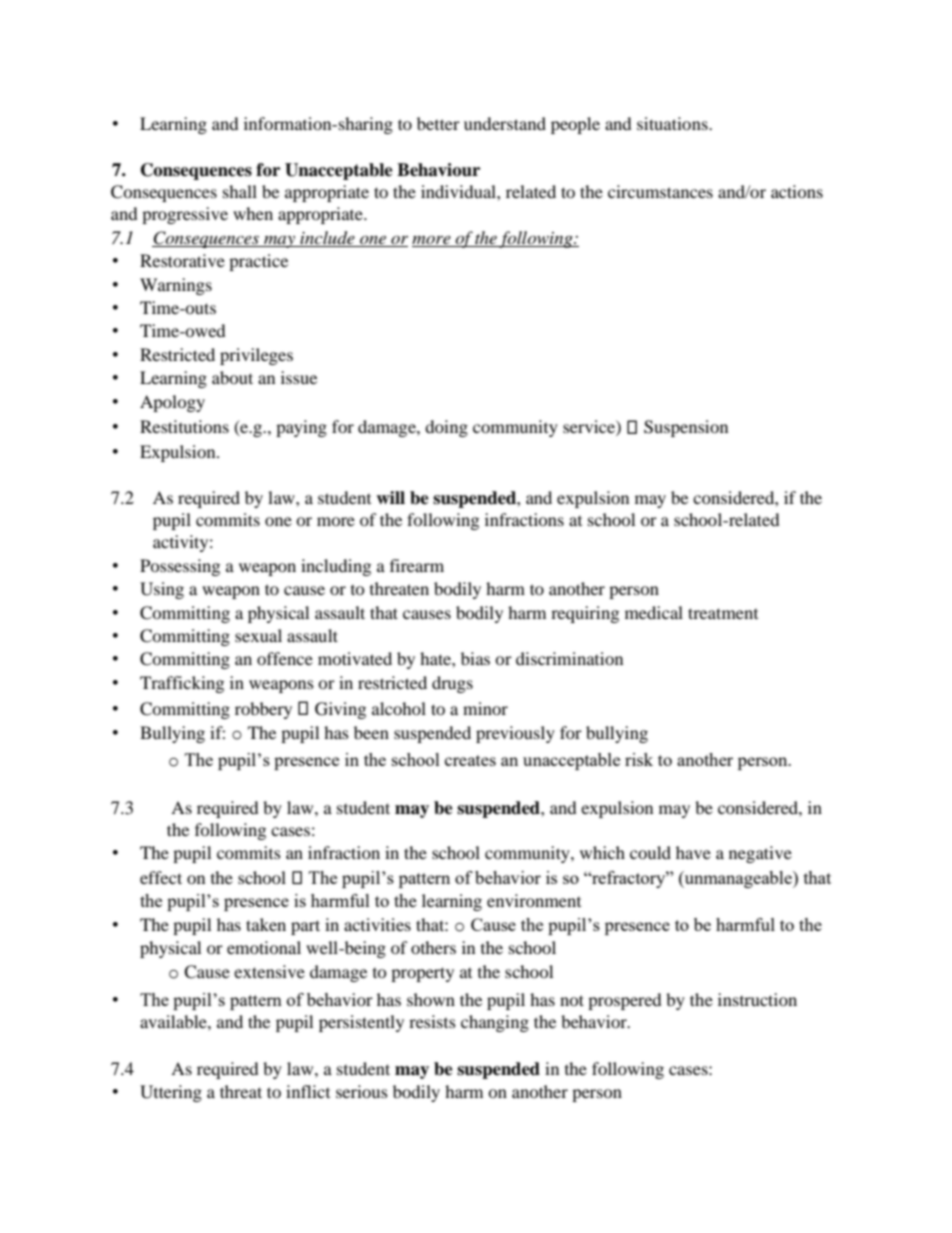 The image size is (952, 1233). What do you see at coordinates (654, 612) in the screenshot?
I see `medical` at bounding box center [654, 612].
